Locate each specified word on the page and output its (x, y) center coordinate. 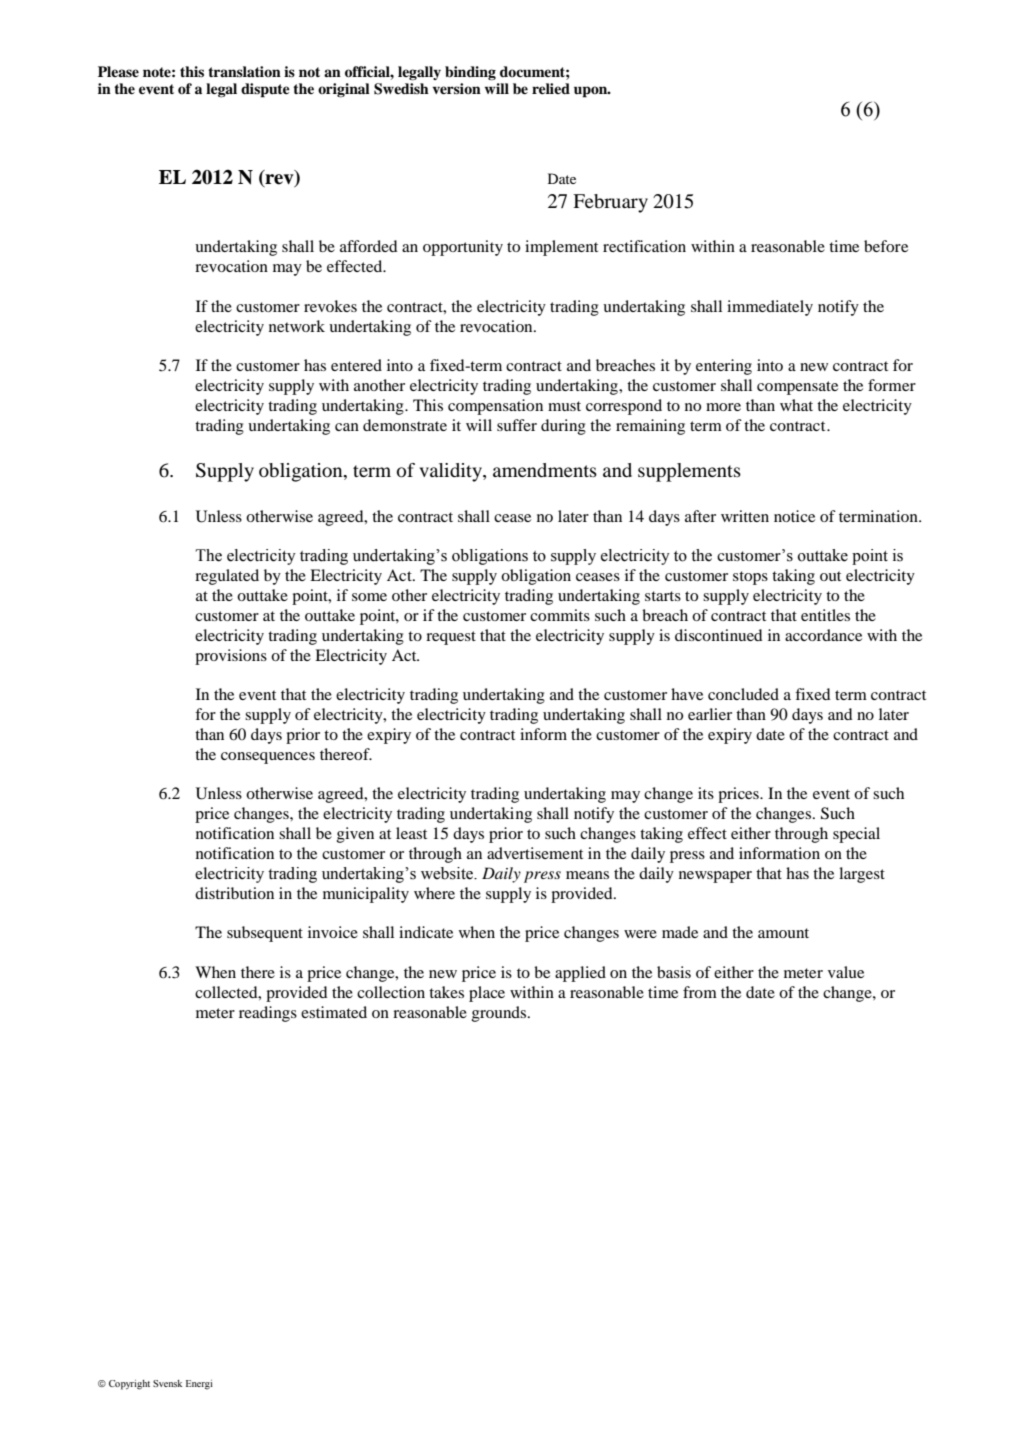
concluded (743, 694)
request (451, 638)
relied (551, 88)
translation (244, 71)
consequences (268, 758)
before (886, 246)
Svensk (167, 1383)
